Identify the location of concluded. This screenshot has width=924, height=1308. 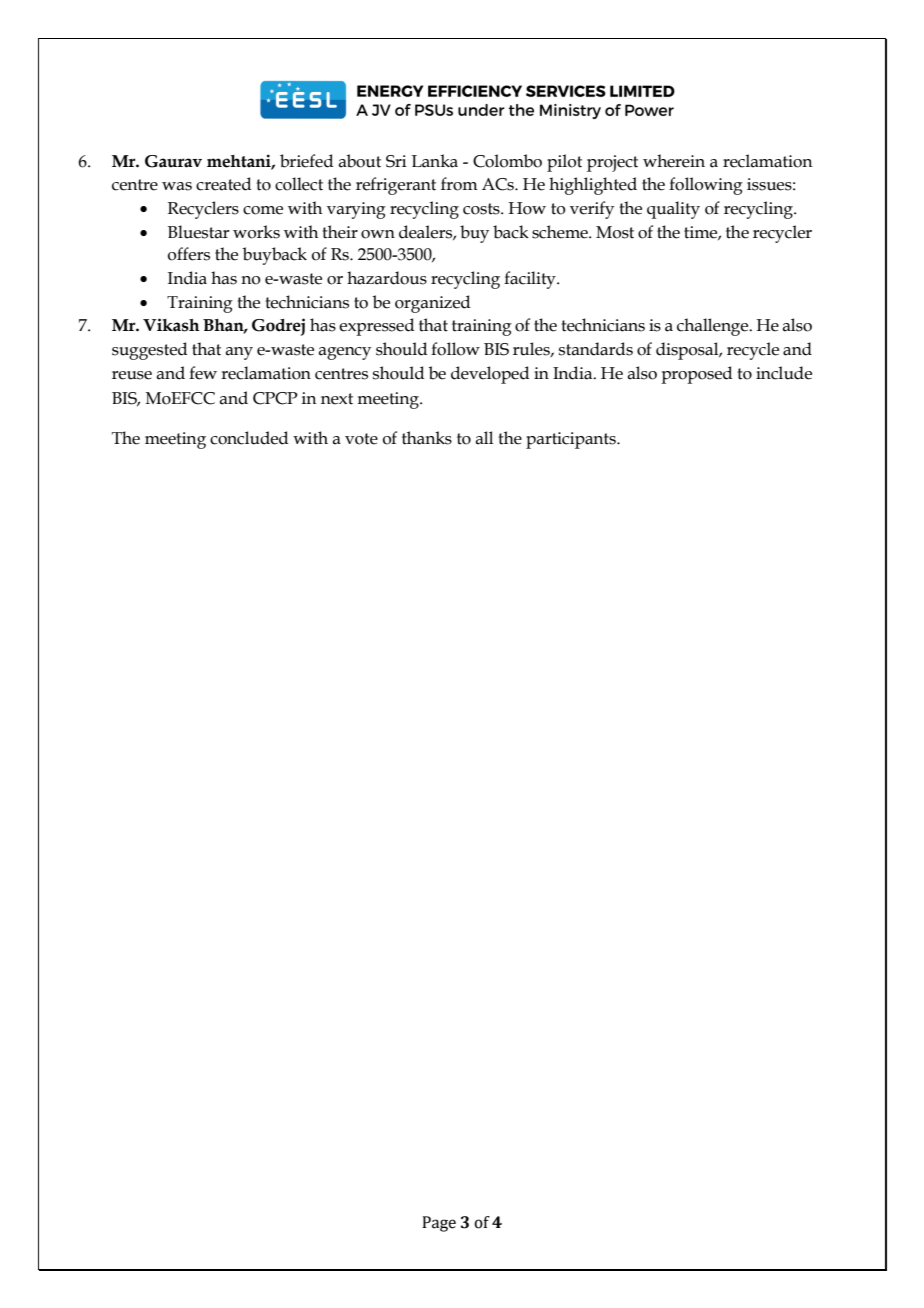
(249, 438).
